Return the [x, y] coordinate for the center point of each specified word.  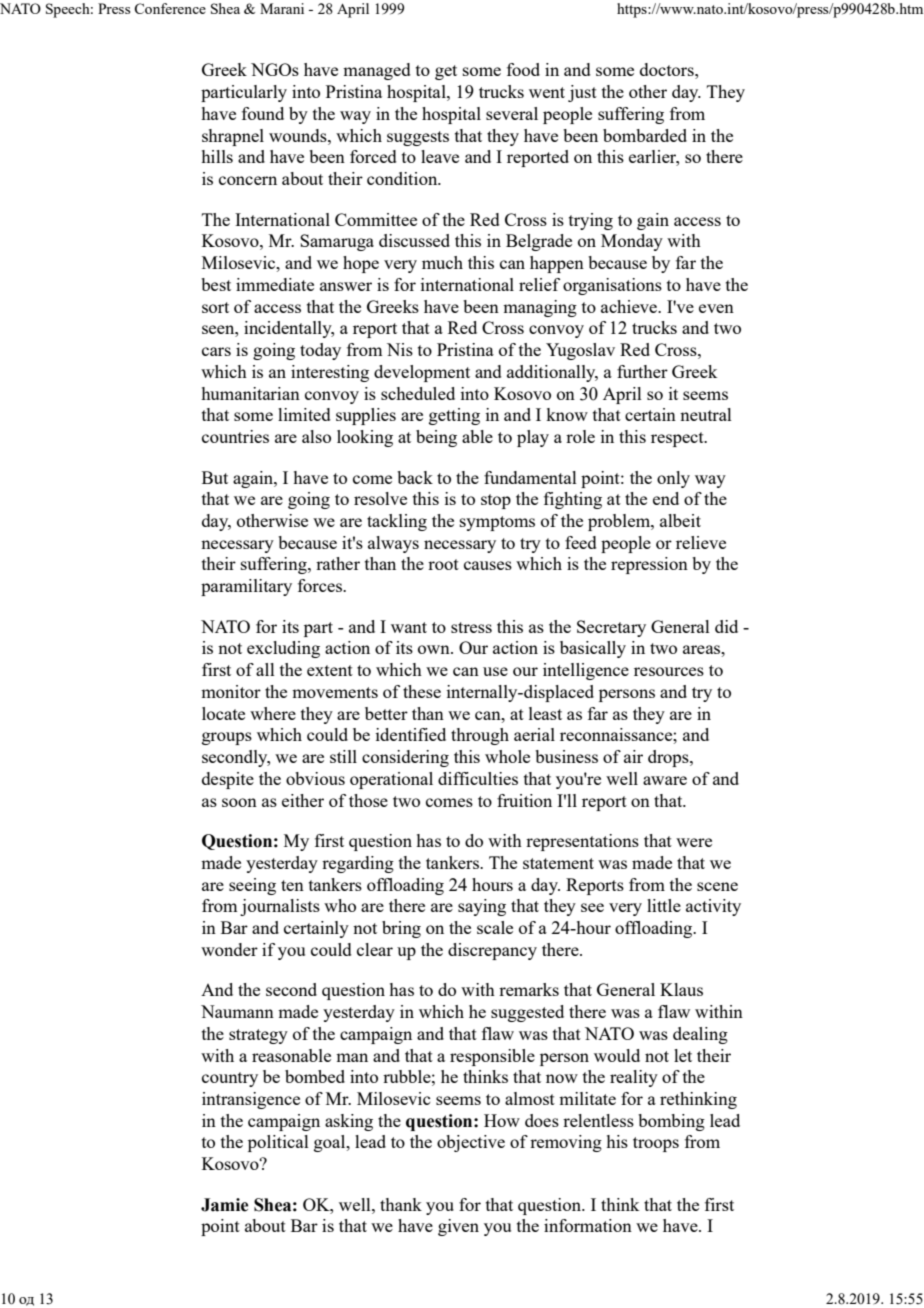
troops [656, 1144]
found [263, 113]
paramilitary [246, 587]
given [458, 1227]
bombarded [645, 135]
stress [471, 627]
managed [377, 71]
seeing [252, 886]
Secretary [611, 628]
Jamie [224, 1205]
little [664, 905]
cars [216, 351]
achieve [630, 306]
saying [482, 907]
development [422, 373]
